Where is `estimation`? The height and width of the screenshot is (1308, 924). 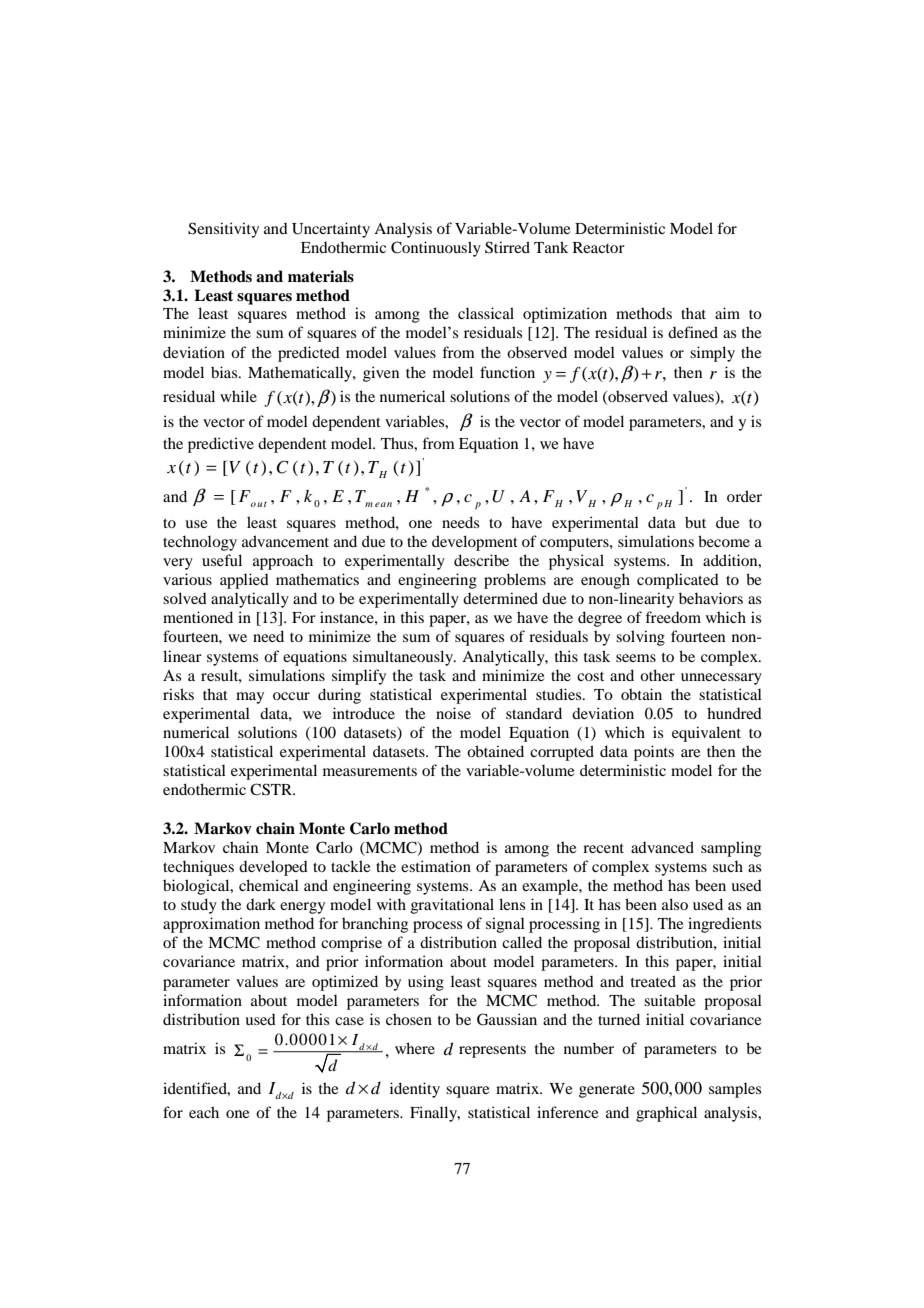
estimation is located at coordinates (436, 866).
